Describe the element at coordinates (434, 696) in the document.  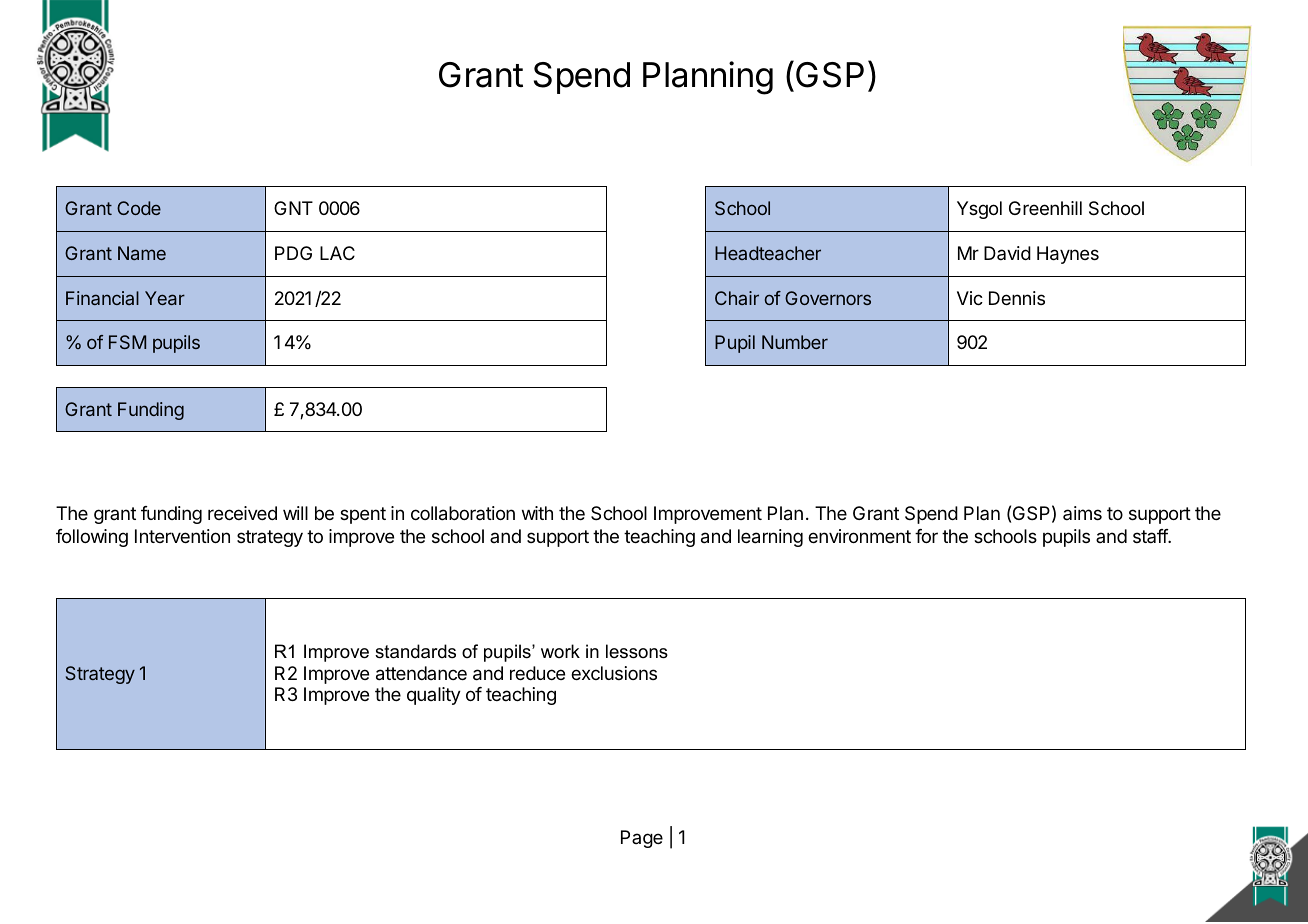
I see `quality` at that location.
